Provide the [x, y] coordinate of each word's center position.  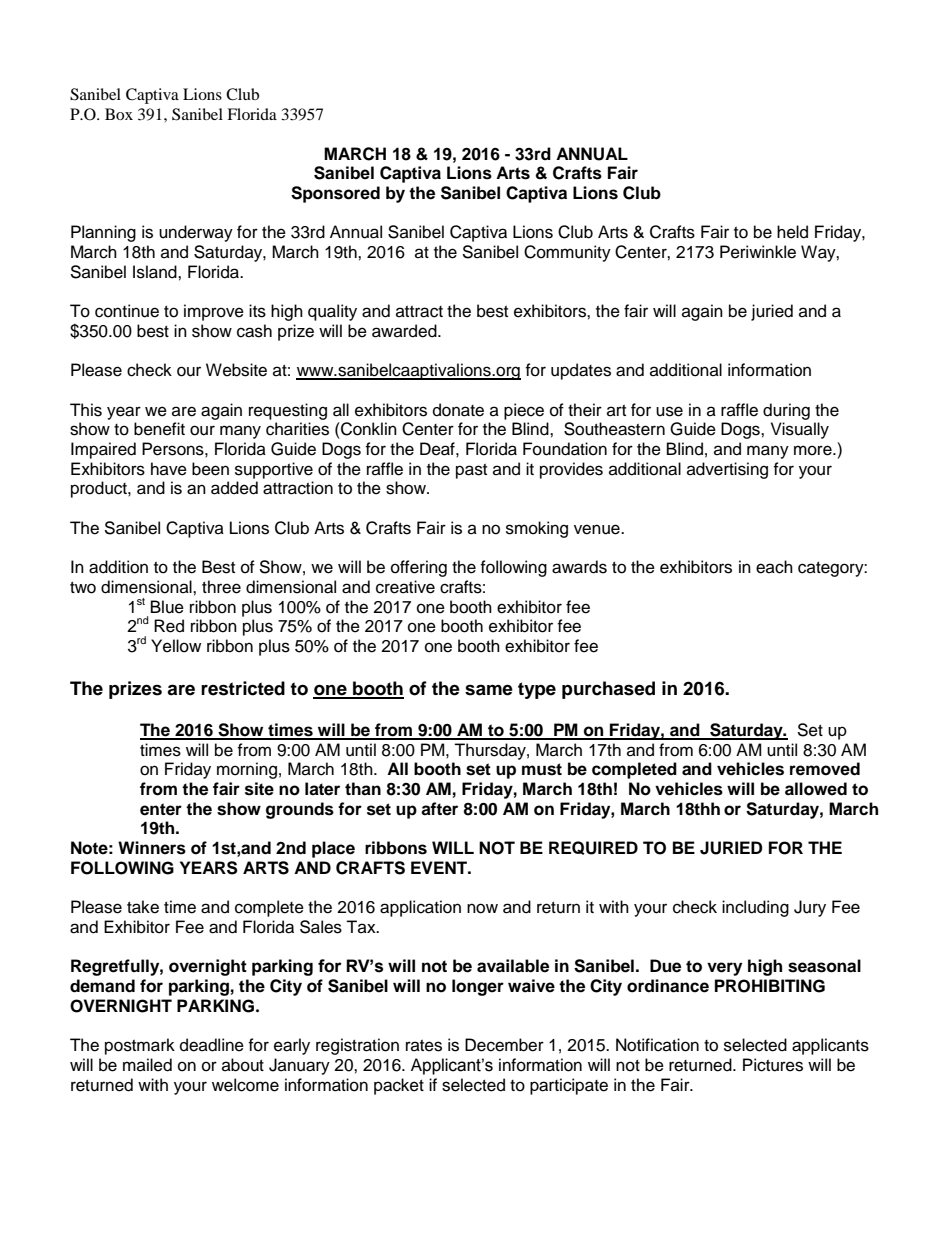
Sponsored [335, 194]
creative [405, 587]
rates [424, 1046]
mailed [147, 1065]
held [792, 232]
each [774, 567]
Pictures [773, 1065]
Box [119, 114]
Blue [167, 607]
